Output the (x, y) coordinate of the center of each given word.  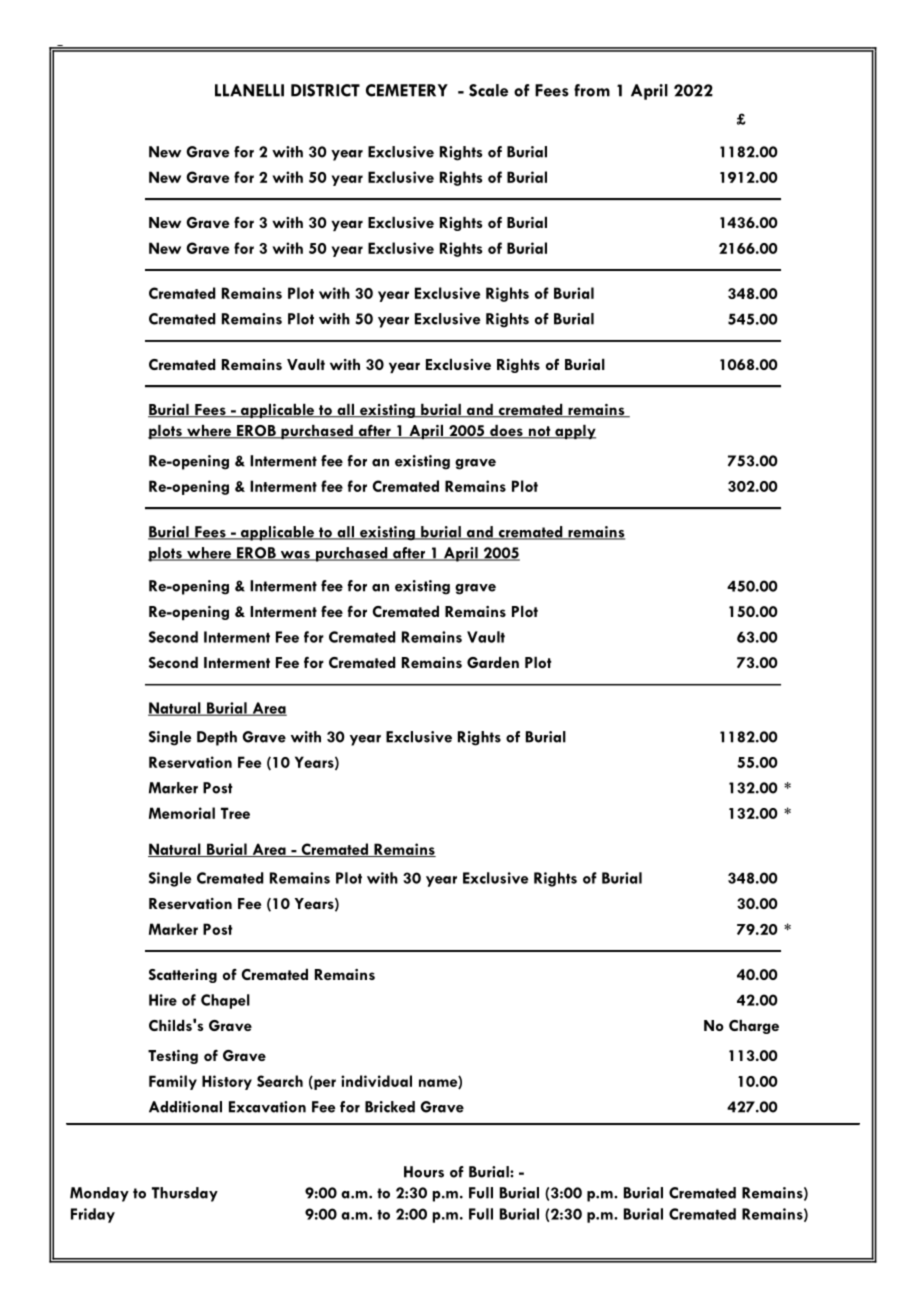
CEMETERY (407, 90)
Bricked (390, 1107)
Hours (424, 1172)
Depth (217, 738)
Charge (754, 1027)
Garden (493, 662)
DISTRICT (325, 90)
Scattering (183, 976)
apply (574, 432)
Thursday (185, 1194)
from (592, 90)
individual (376, 1081)
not (540, 432)
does (506, 432)
